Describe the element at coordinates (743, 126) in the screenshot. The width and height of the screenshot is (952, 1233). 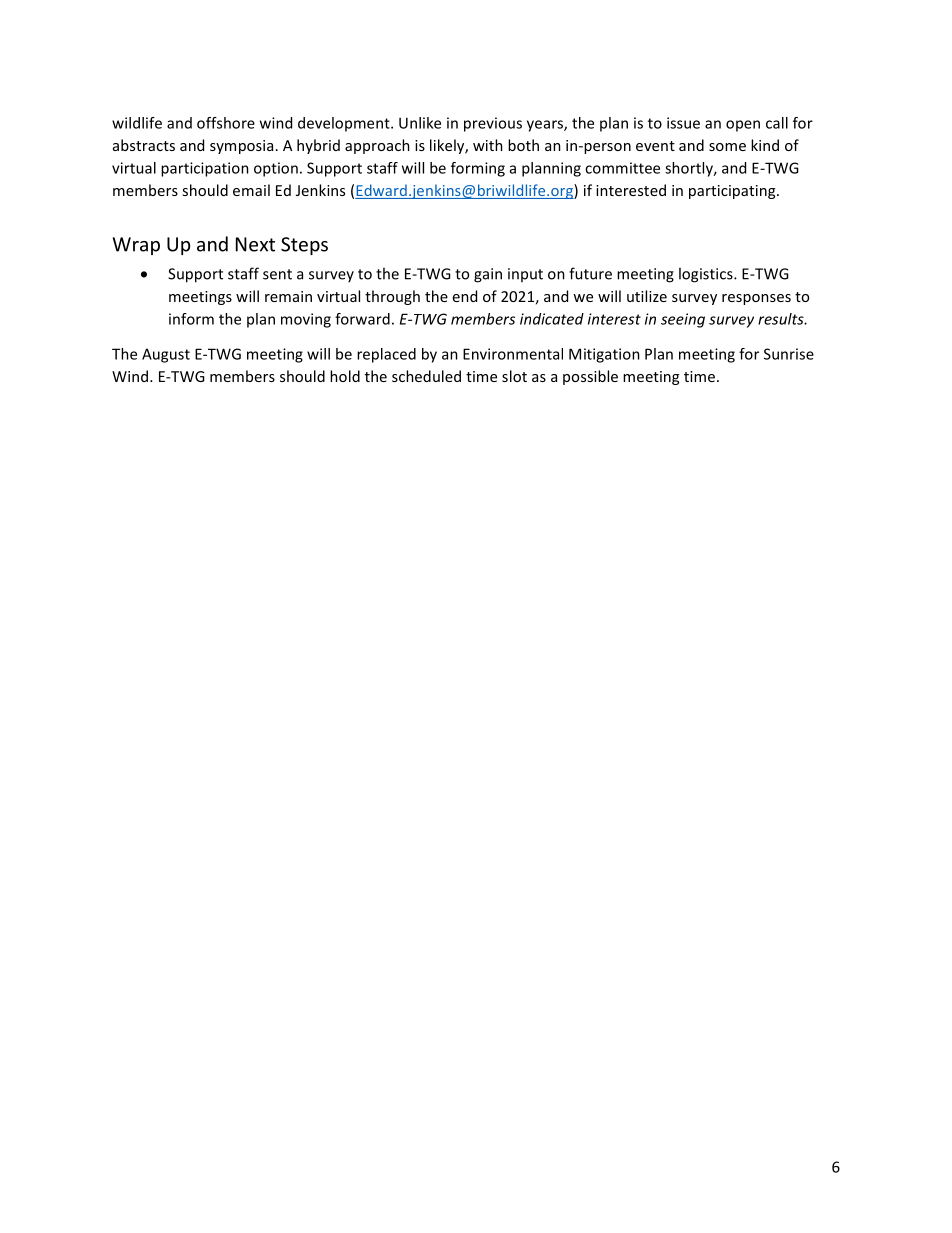
I see `open` at that location.
